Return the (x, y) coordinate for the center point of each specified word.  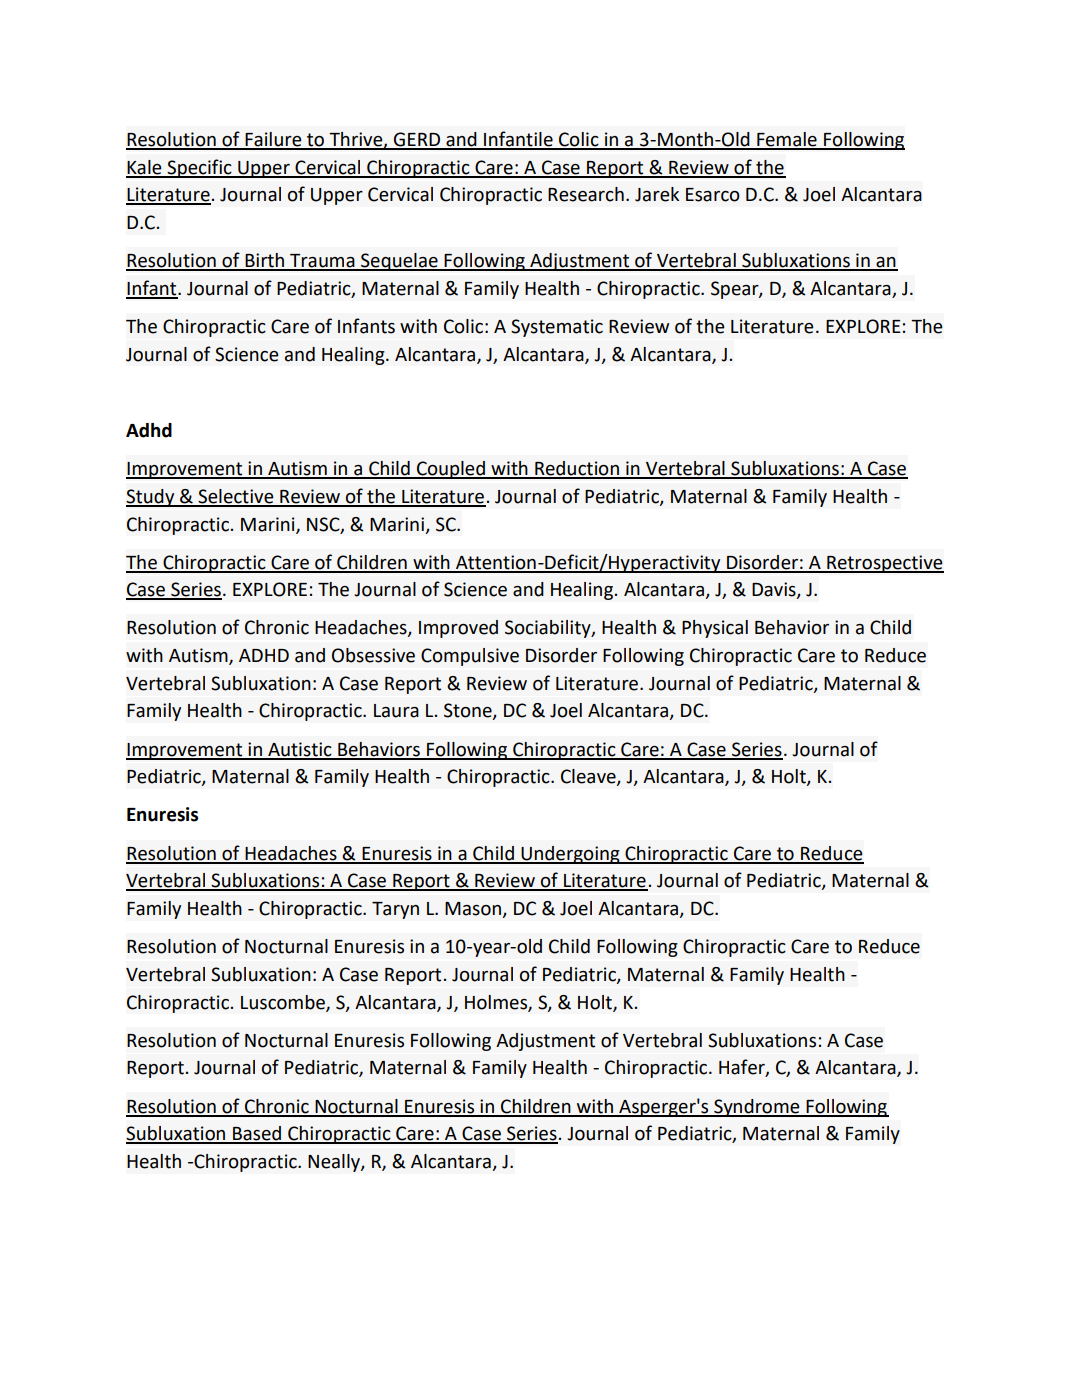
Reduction (577, 469)
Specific (199, 168)
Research (586, 194)
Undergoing (570, 855)
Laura (396, 711)
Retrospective (884, 564)
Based (257, 1134)
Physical (715, 629)
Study (151, 498)
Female (787, 140)
